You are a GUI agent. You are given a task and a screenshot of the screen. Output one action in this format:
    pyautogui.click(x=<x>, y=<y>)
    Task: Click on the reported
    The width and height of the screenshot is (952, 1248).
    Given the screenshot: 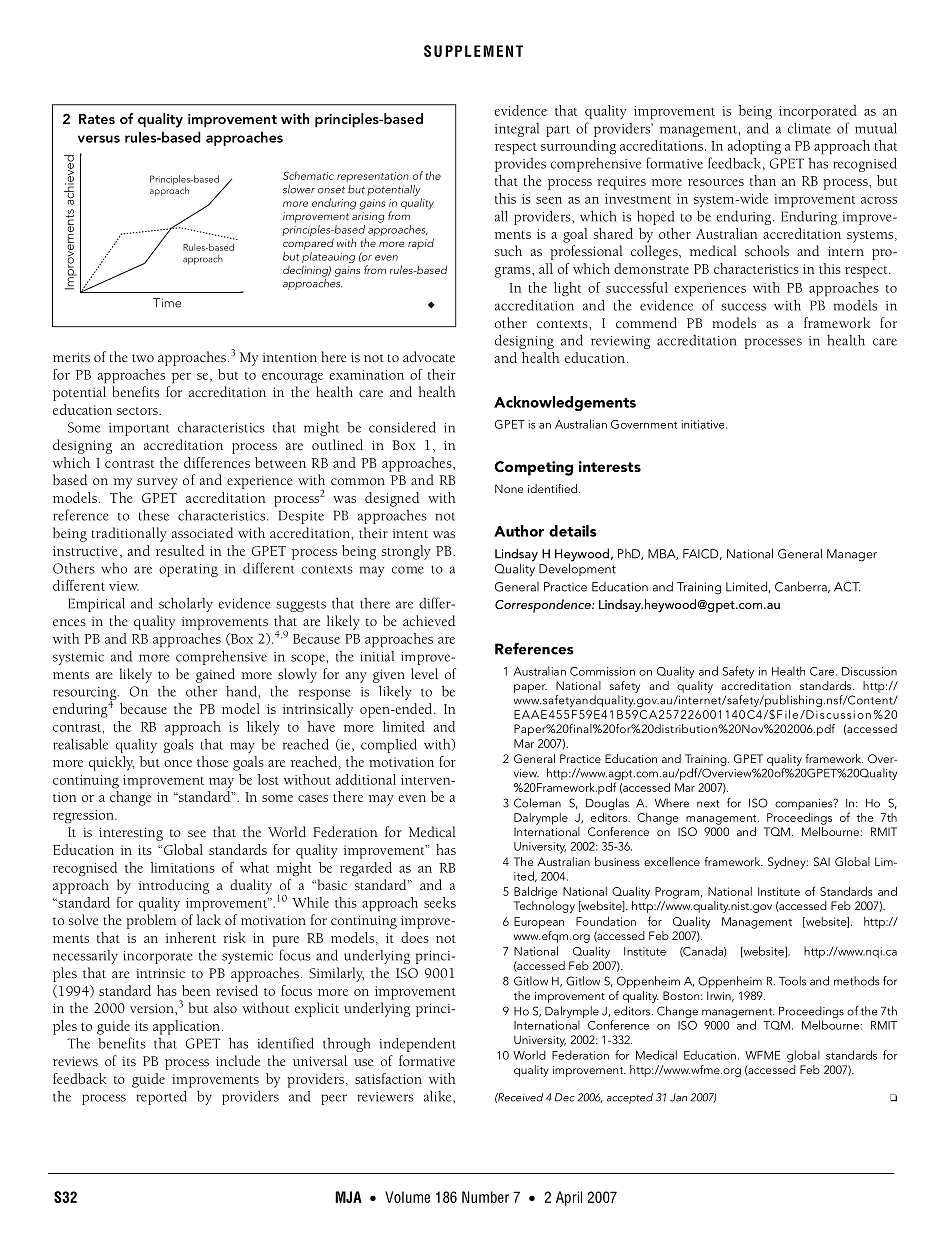 What is the action you would take?
    pyautogui.click(x=161, y=1098)
